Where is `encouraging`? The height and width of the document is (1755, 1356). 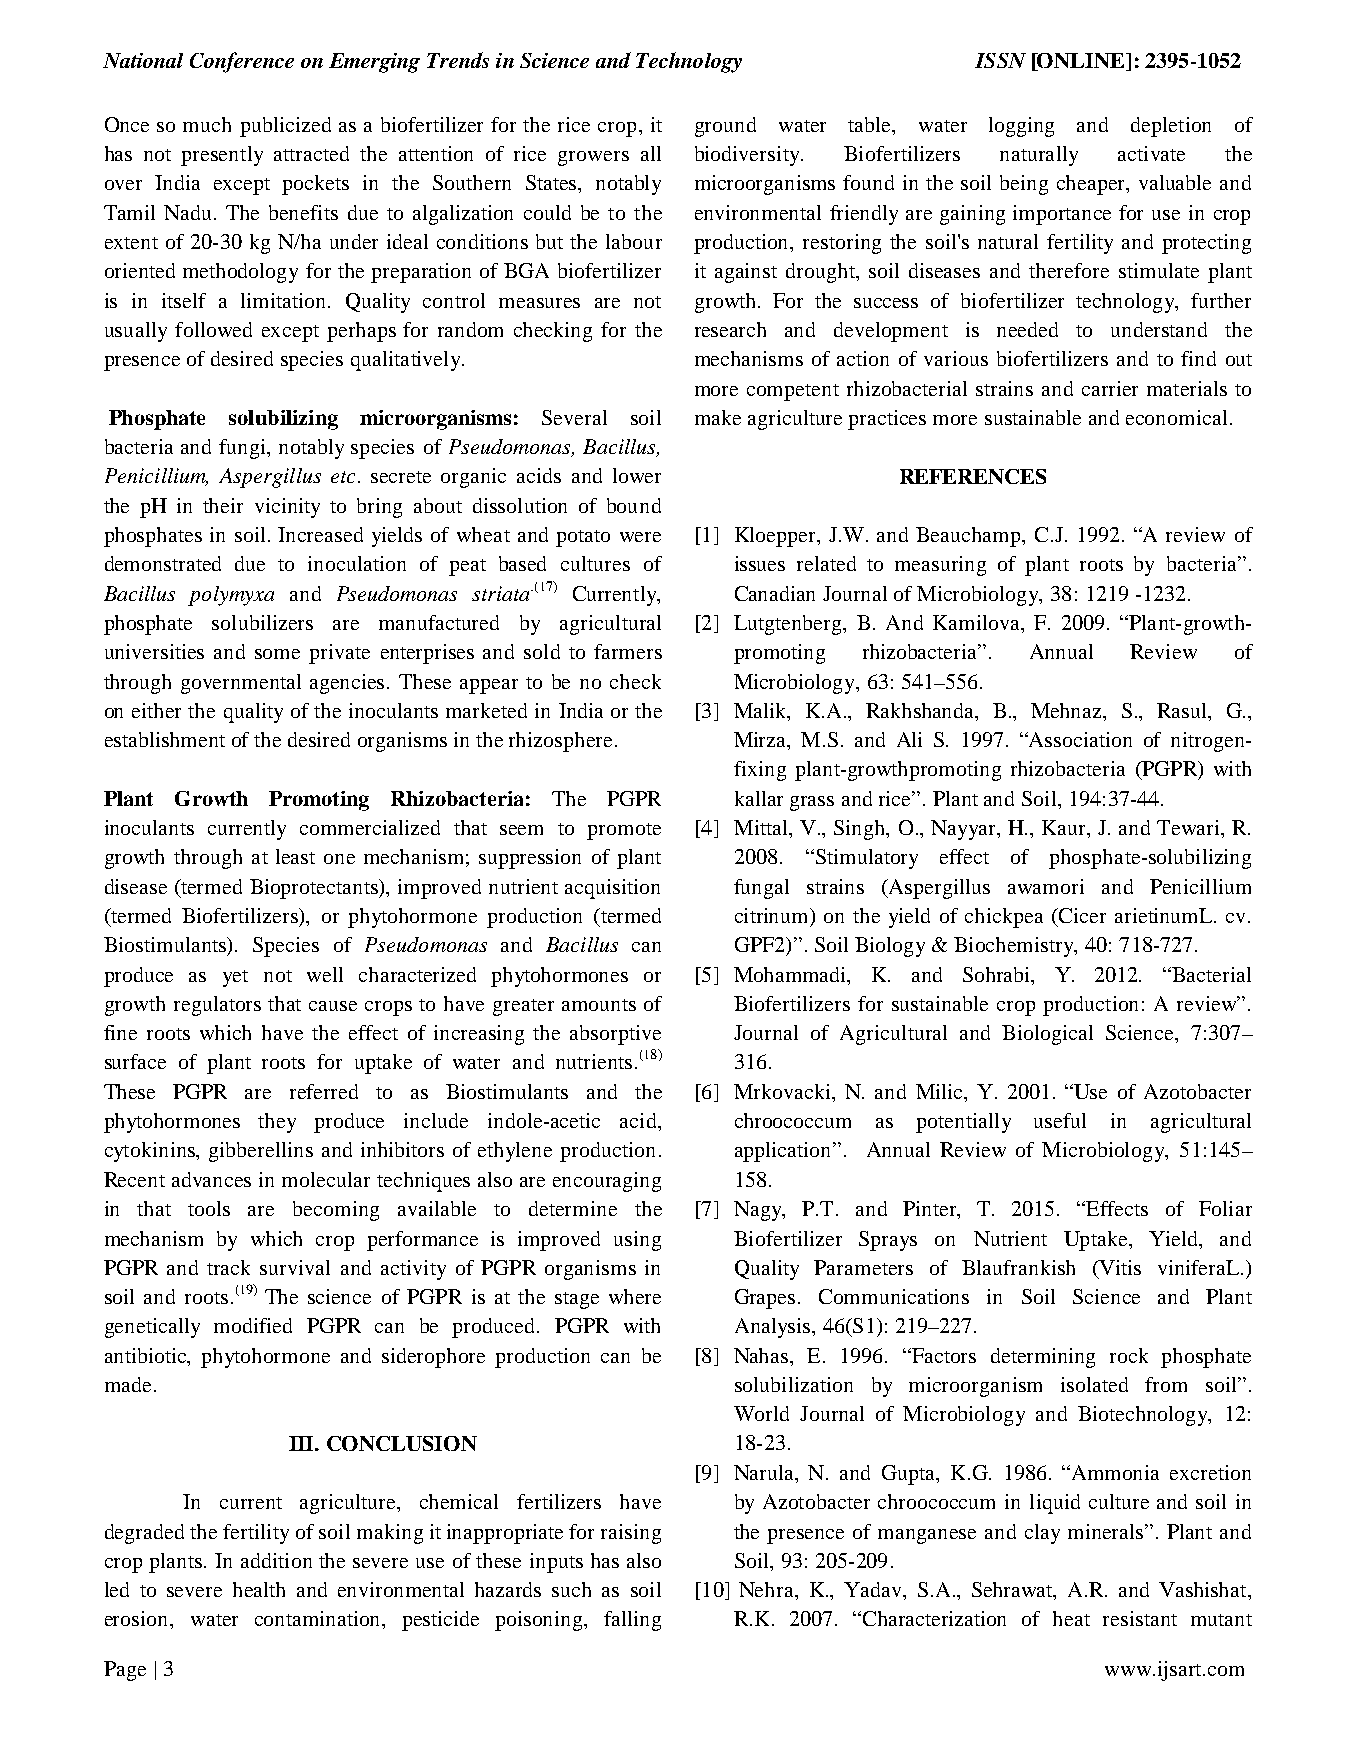
encouraging is located at coordinates (607, 1182).
